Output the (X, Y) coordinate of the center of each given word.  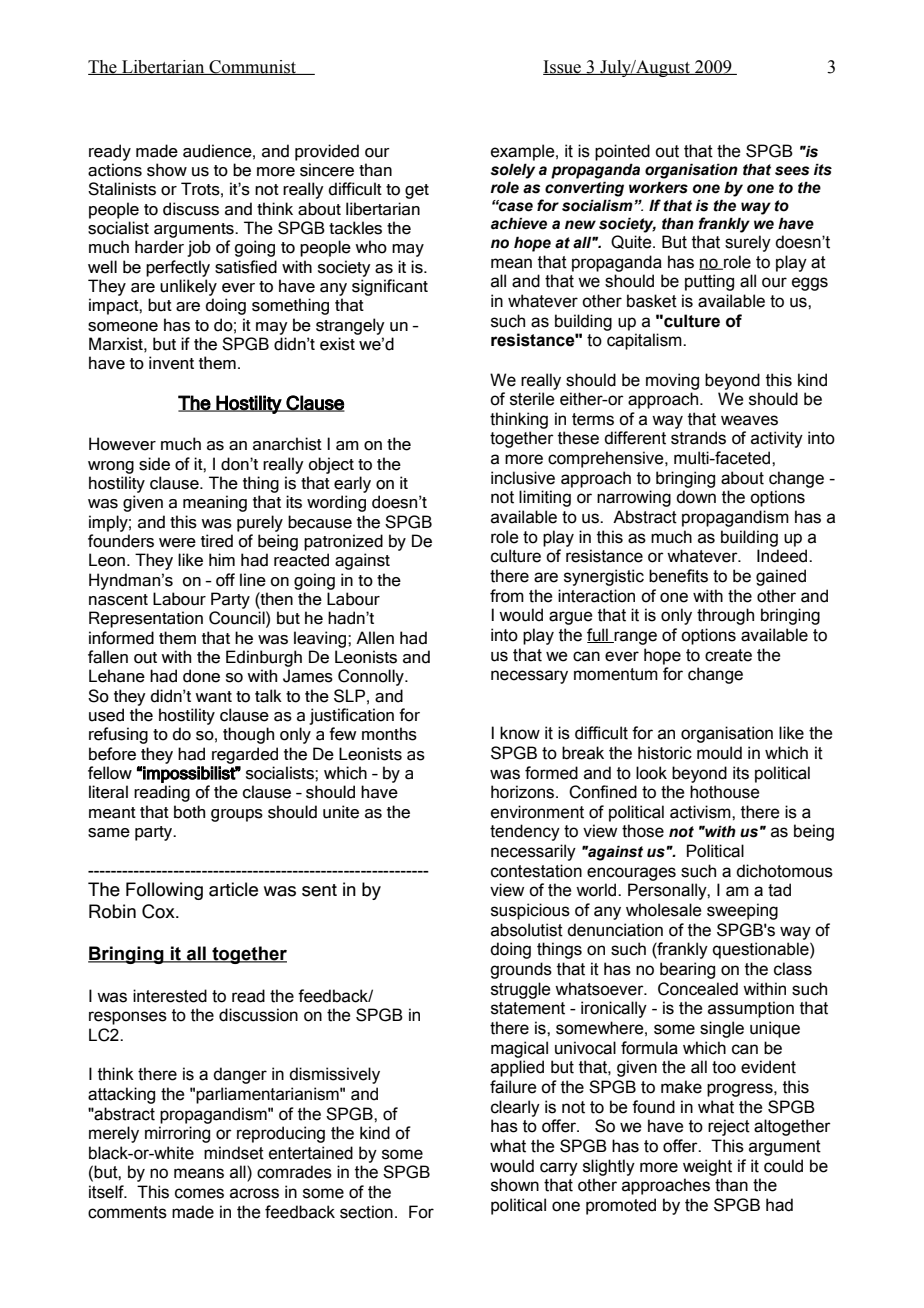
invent (171, 363)
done (201, 676)
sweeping (742, 911)
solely (513, 171)
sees (792, 171)
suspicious (530, 911)
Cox (159, 911)
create (728, 655)
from (507, 596)
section (366, 1212)
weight (707, 1167)
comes (199, 1193)
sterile (532, 399)
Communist (252, 67)
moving (672, 381)
